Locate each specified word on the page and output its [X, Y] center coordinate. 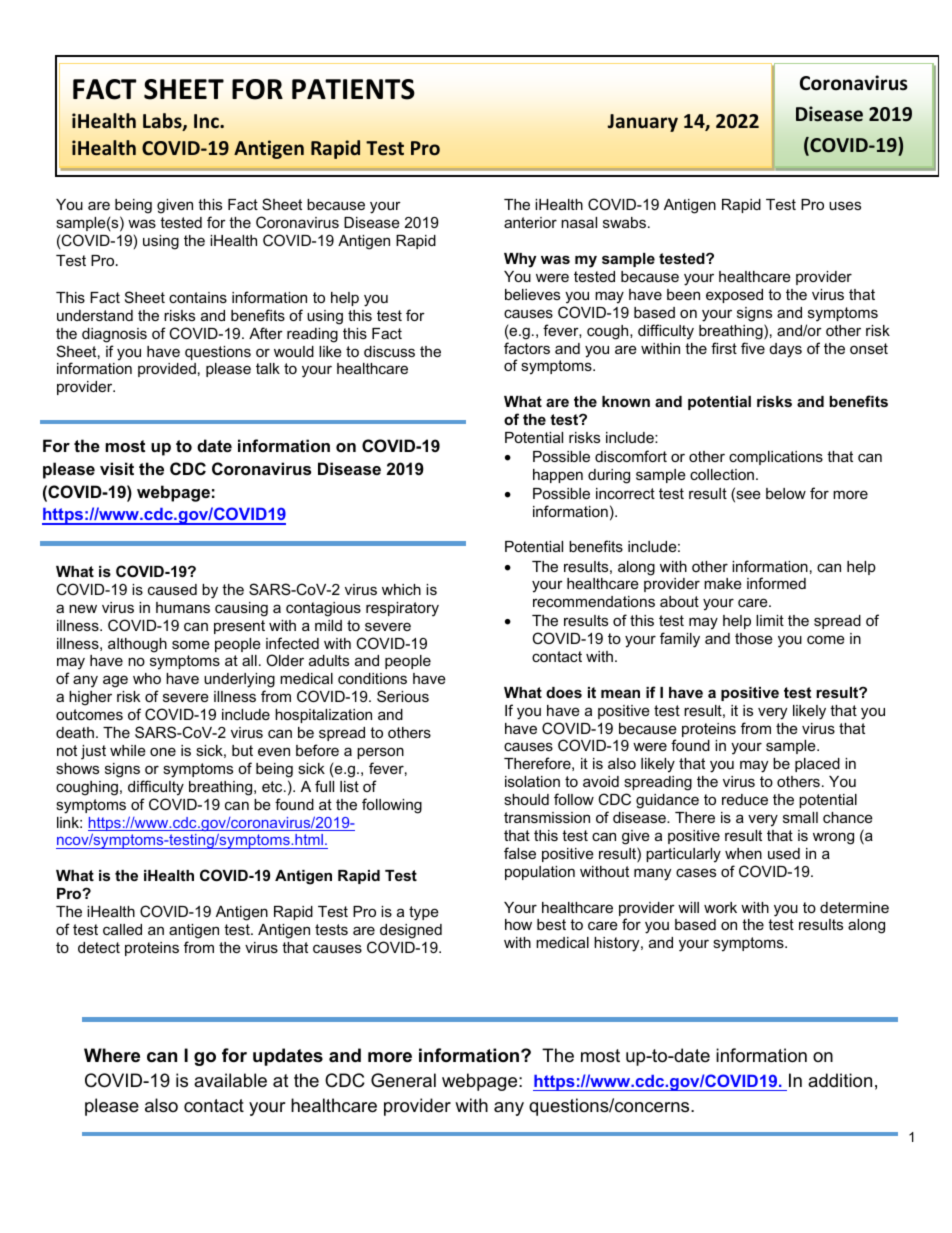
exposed [734, 296]
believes [532, 294]
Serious [403, 696]
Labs [163, 122]
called [122, 929]
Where [112, 1055]
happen [558, 476]
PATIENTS [353, 89]
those [754, 638]
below [786, 493]
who [147, 678]
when [743, 853]
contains [198, 297]
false [520, 853]
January [642, 123]
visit [117, 468]
